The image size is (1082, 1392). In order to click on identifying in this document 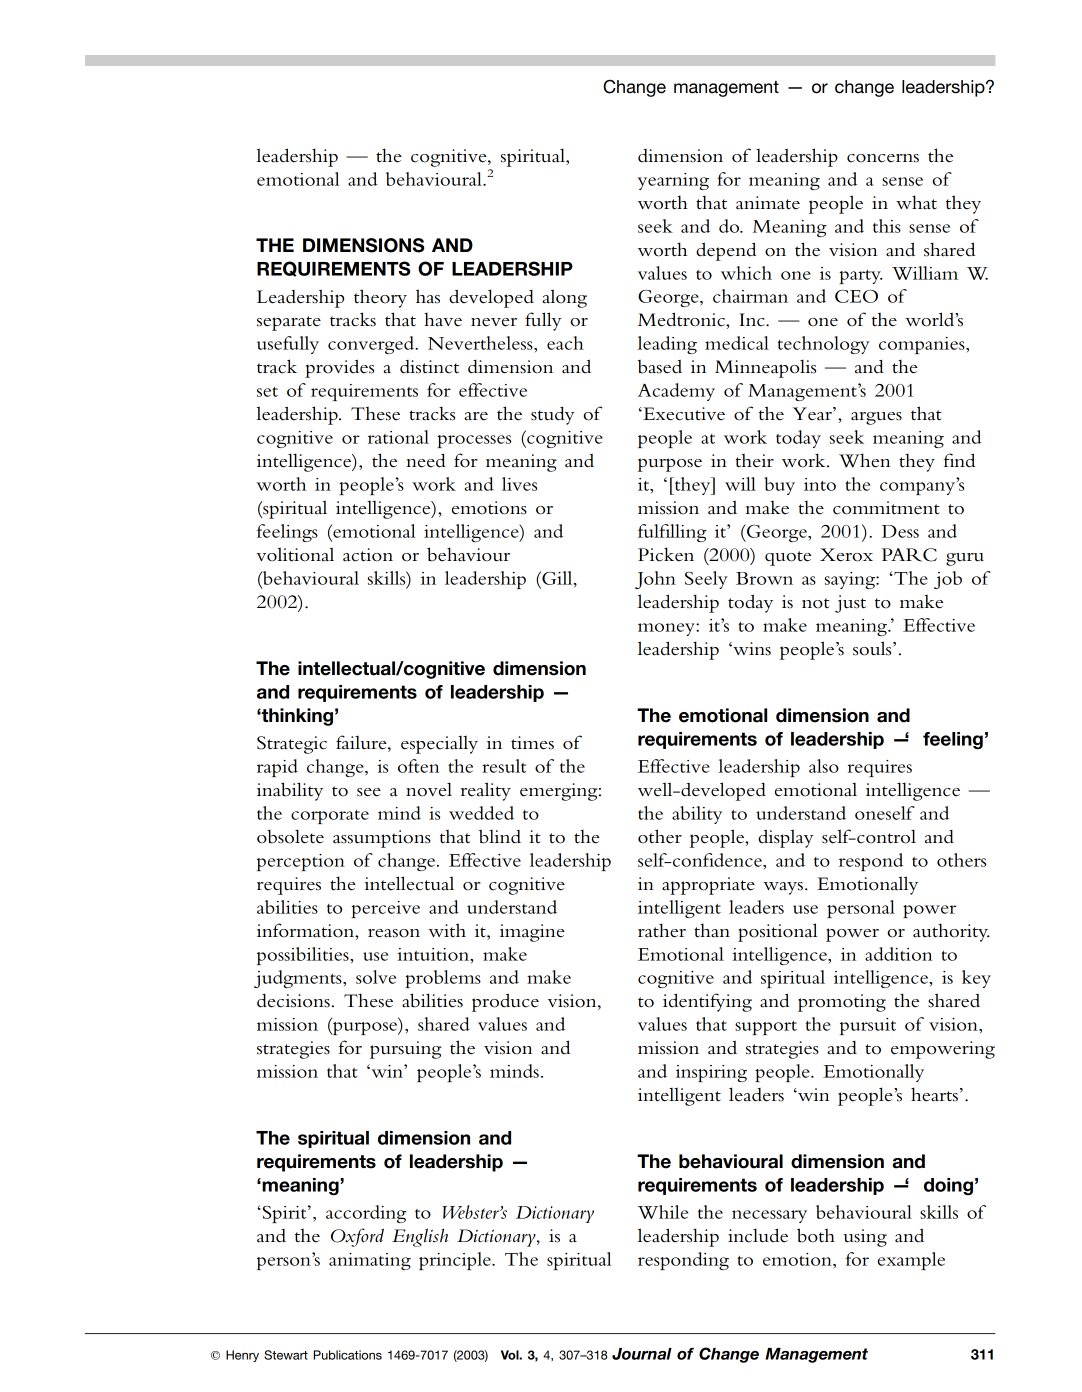, I will do `click(707, 1002)`.
